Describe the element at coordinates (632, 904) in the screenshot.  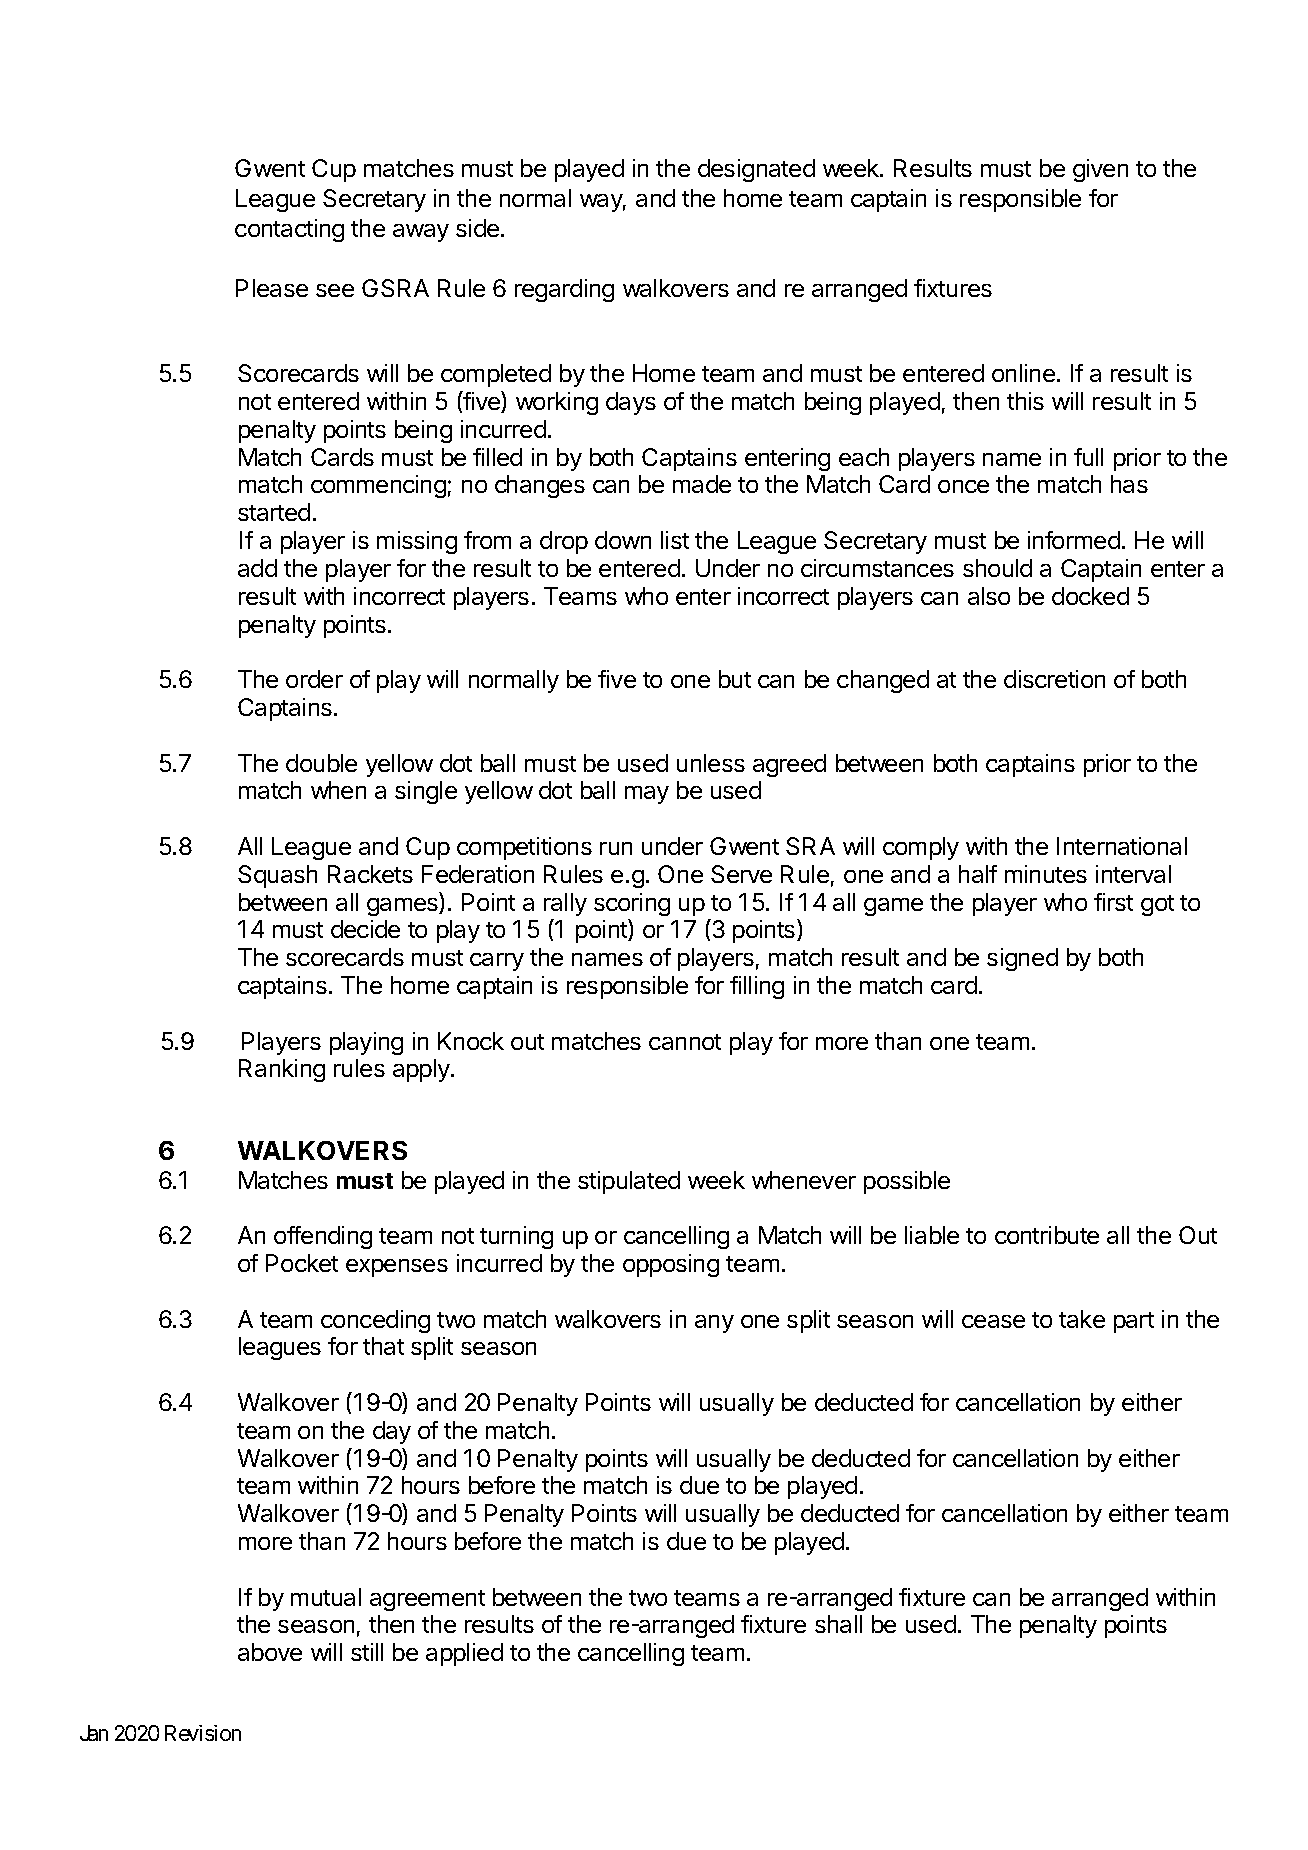
I see `scoring` at that location.
